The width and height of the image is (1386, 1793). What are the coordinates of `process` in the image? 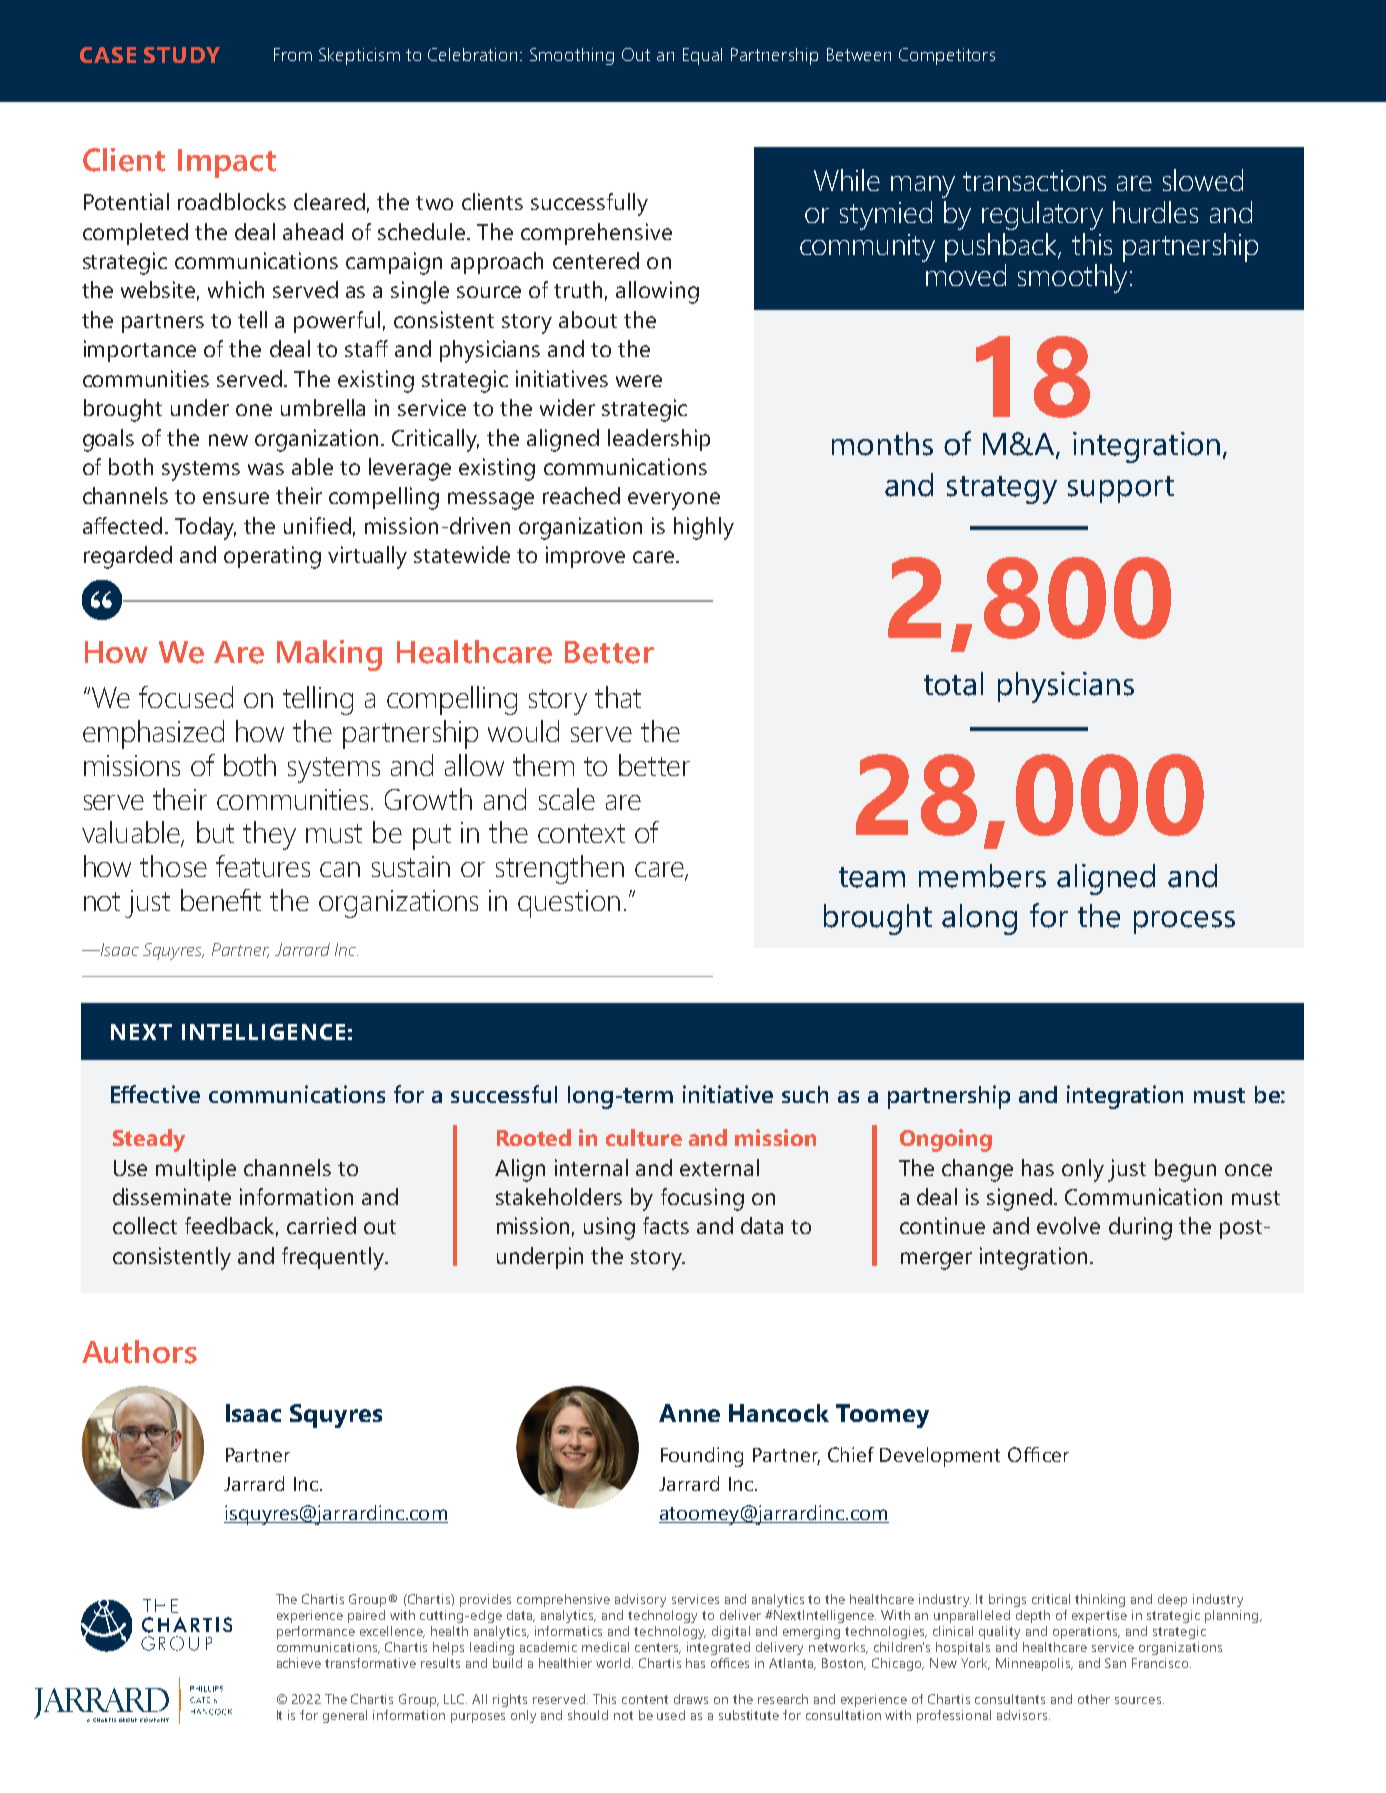 It's located at (1184, 922).
